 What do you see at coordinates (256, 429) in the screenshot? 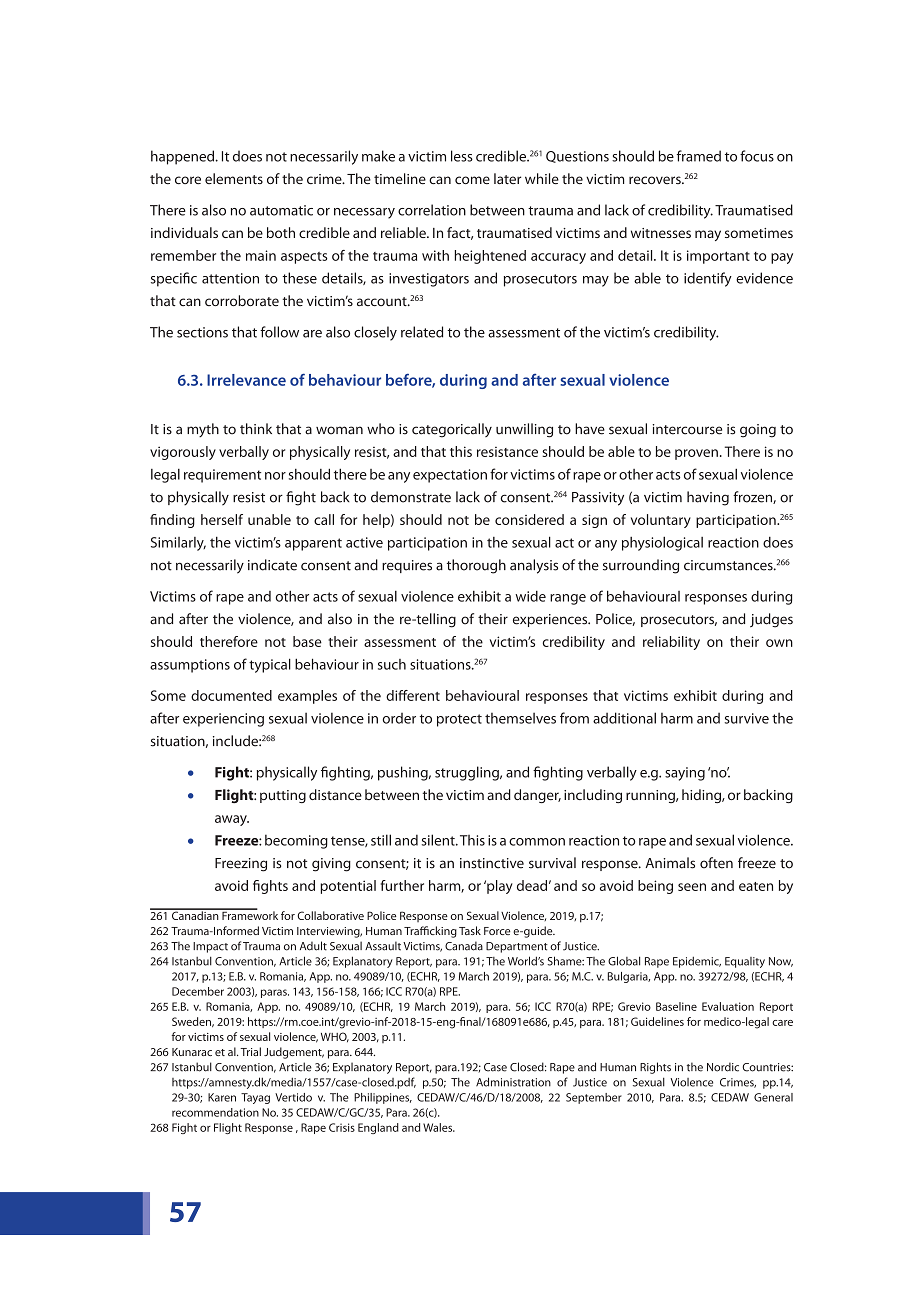
I see `think` at bounding box center [256, 429].
